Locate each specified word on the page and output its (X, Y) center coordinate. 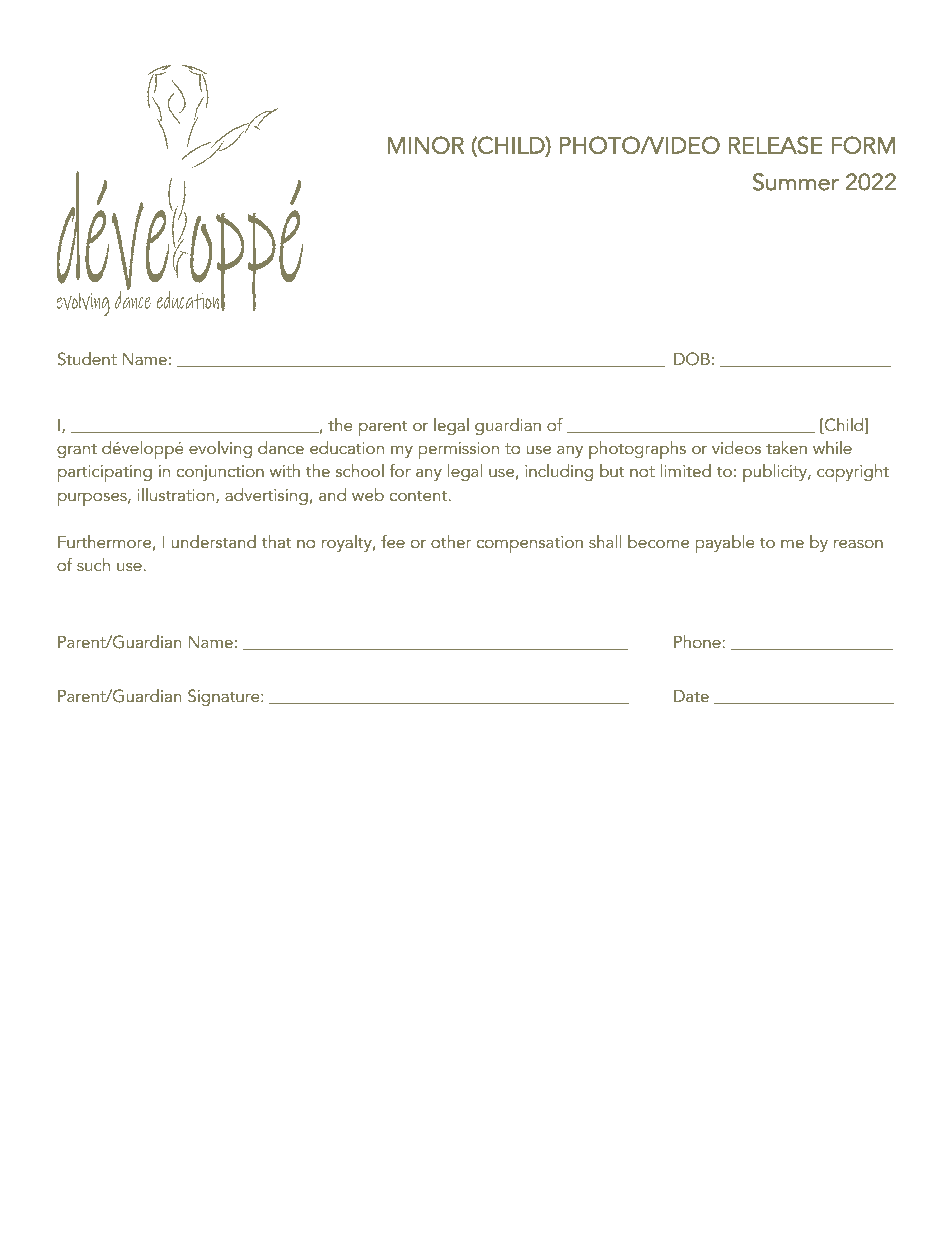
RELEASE (776, 145)
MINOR (426, 145)
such (93, 564)
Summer (796, 182)
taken (786, 447)
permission (458, 450)
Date (691, 696)
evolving (220, 449)
